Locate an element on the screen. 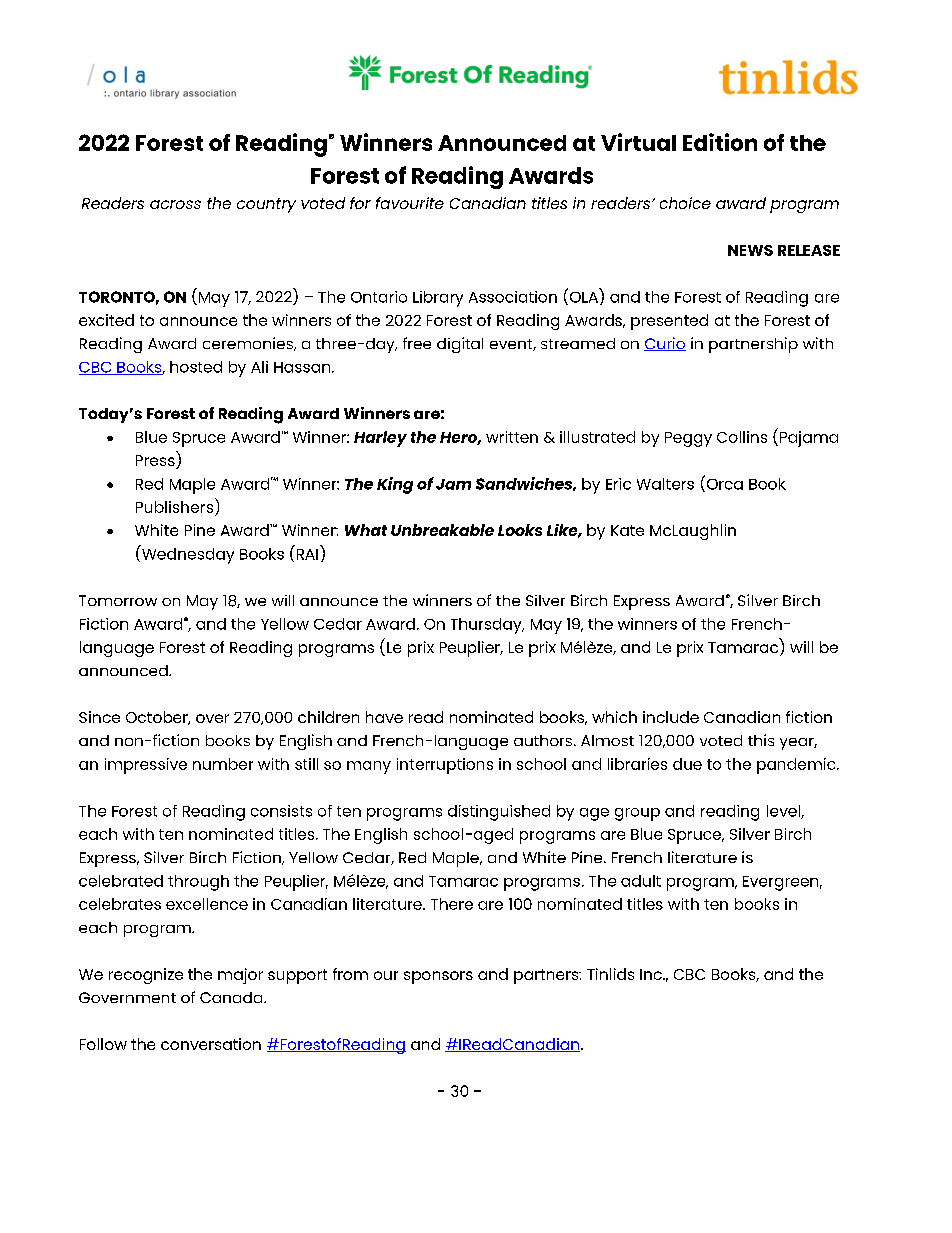 Image resolution: width=952 pixels, height=1233 pixels. favourite is located at coordinates (410, 203).
